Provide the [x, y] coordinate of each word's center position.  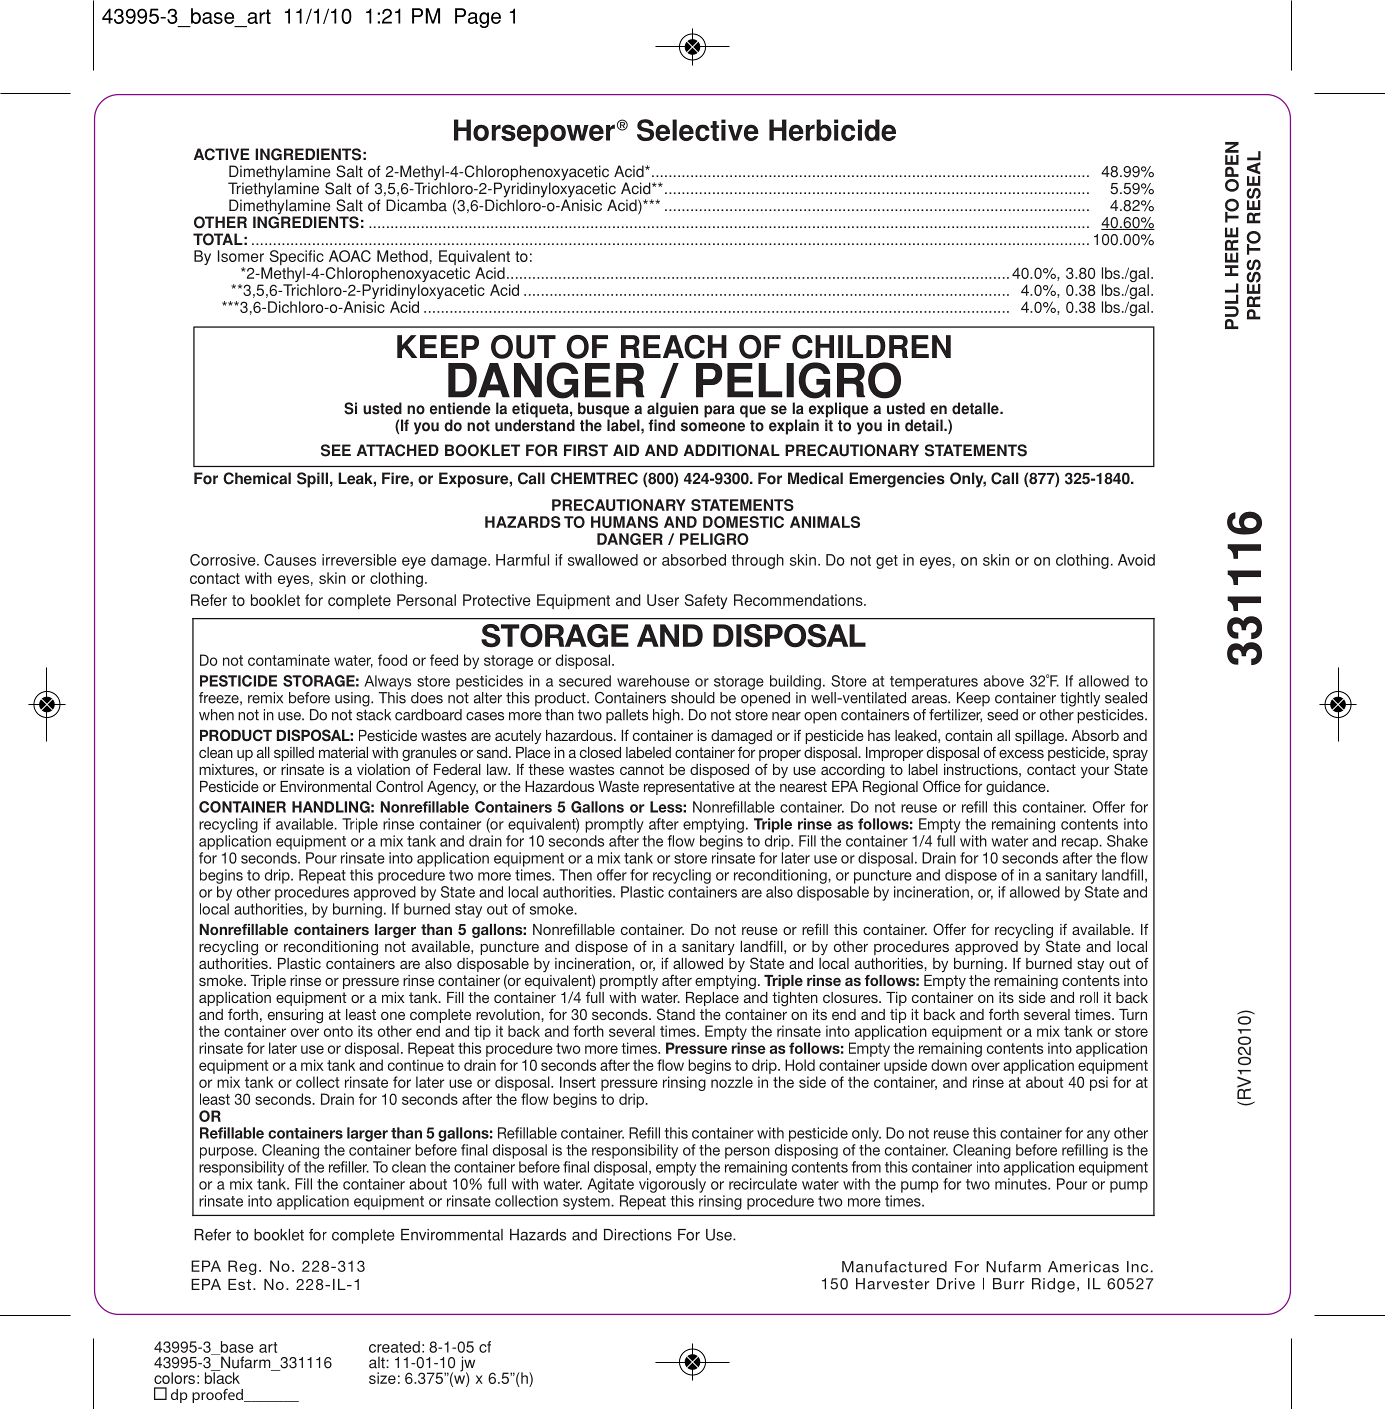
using [353, 699]
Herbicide [832, 130]
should [693, 698]
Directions [638, 1235]
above [1004, 681]
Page [478, 18]
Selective [698, 130]
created [394, 1347]
